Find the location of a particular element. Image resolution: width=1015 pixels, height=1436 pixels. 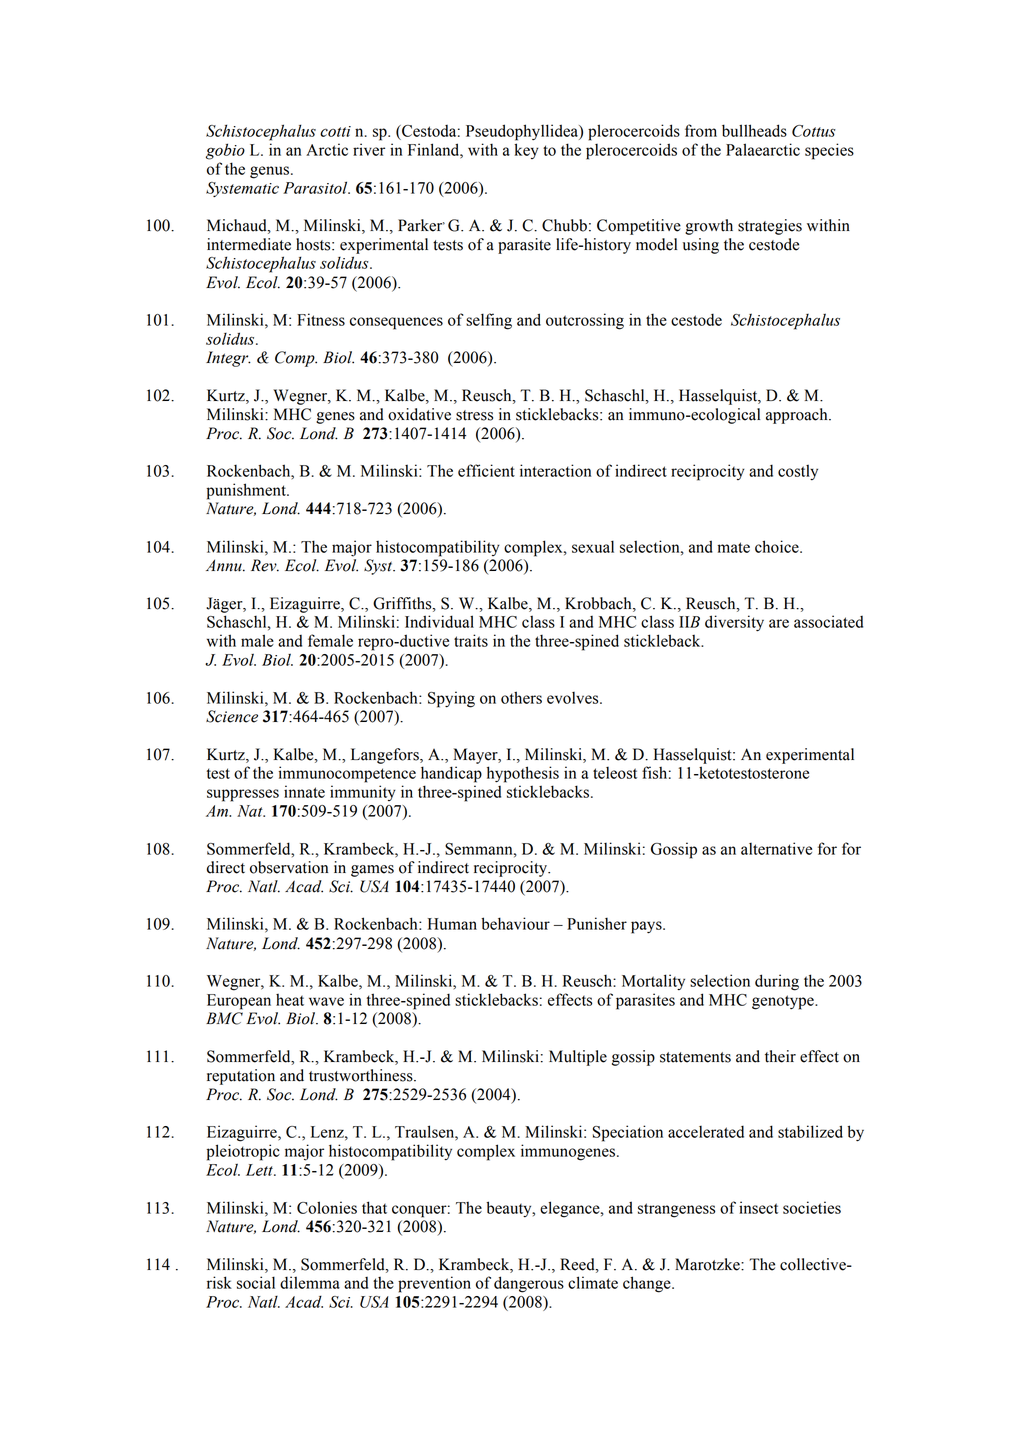

dilemma is located at coordinates (310, 1282).
